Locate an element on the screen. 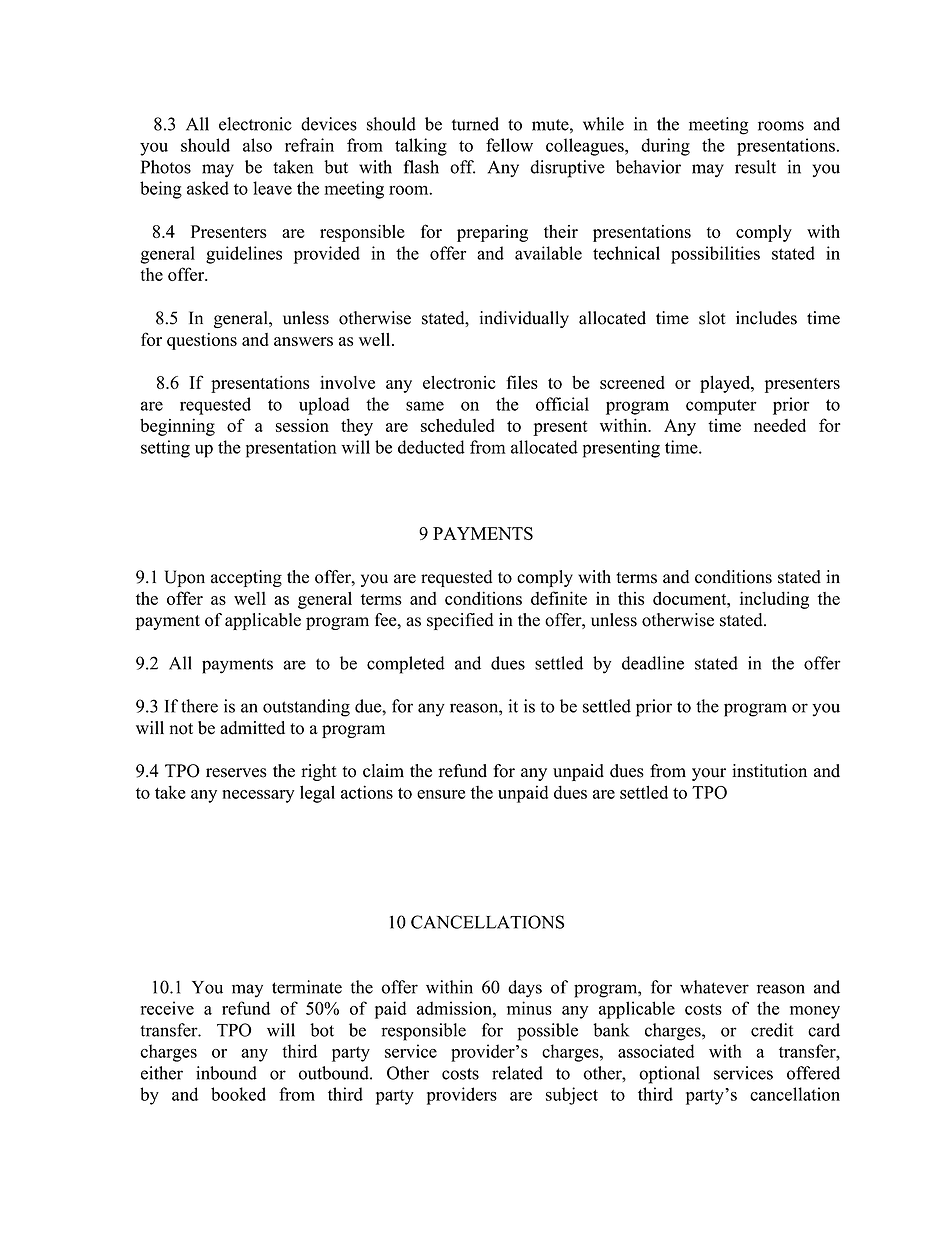  also is located at coordinates (257, 145).
